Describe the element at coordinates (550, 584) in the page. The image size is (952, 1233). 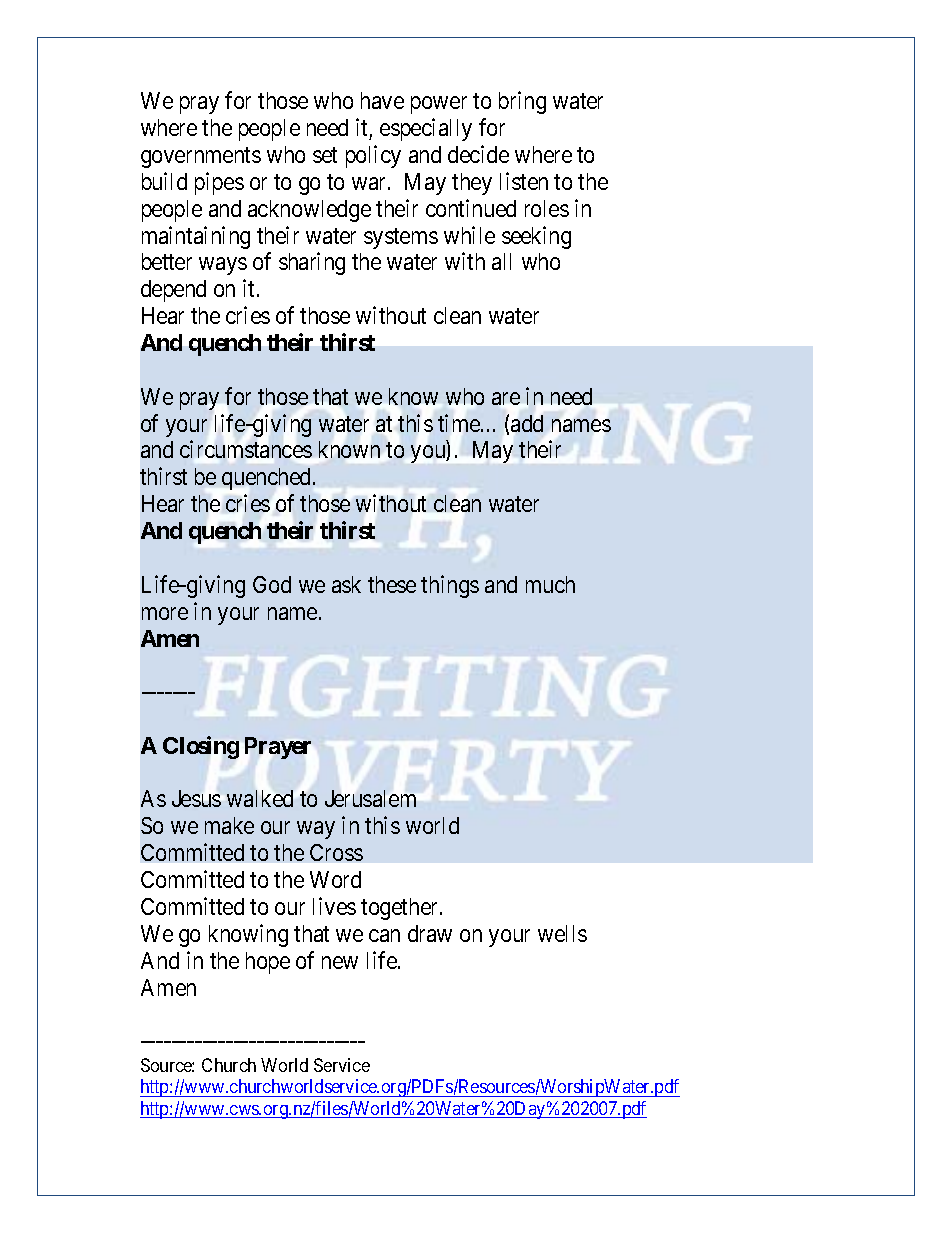
I see `much` at that location.
